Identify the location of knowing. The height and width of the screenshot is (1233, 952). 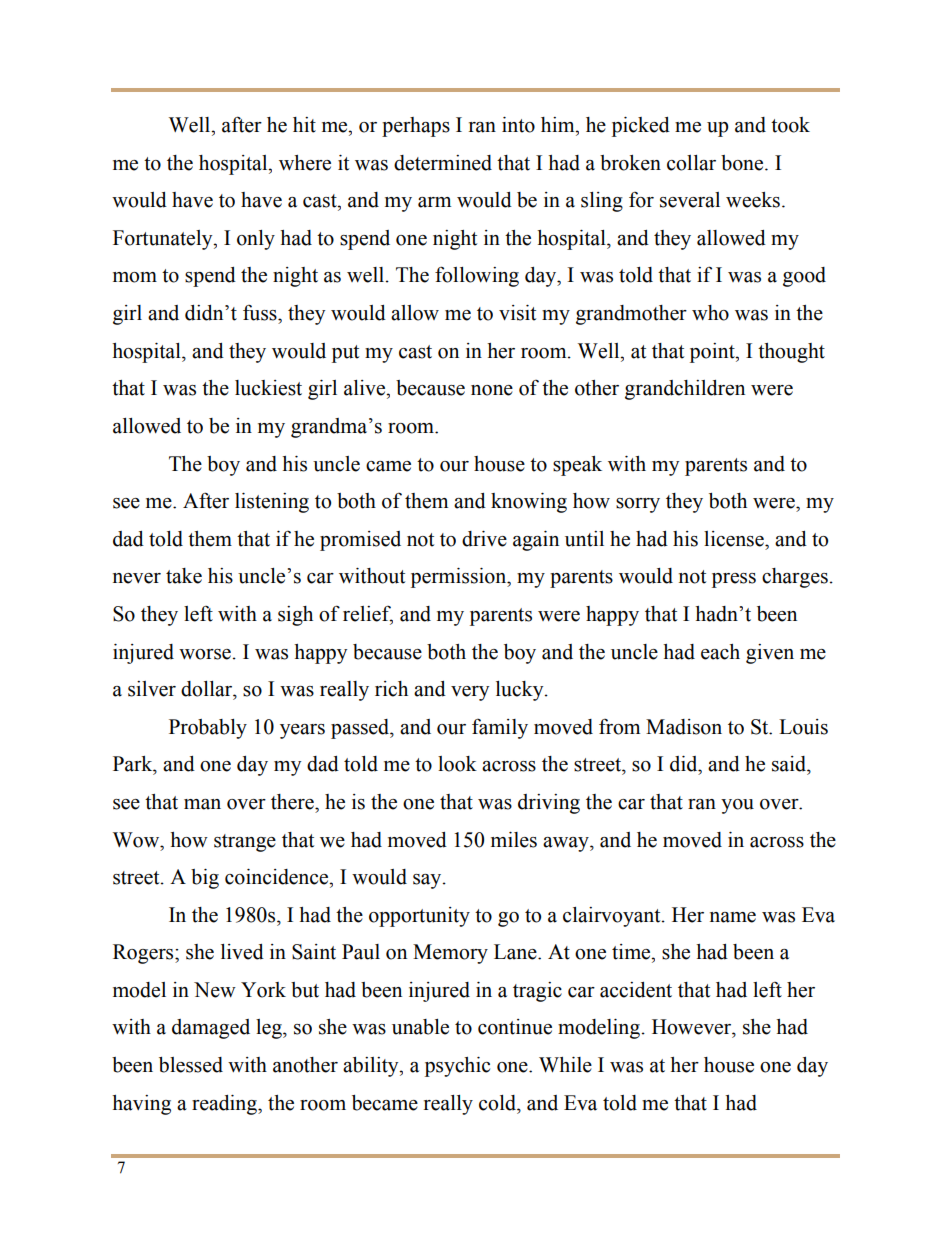
(529, 503).
